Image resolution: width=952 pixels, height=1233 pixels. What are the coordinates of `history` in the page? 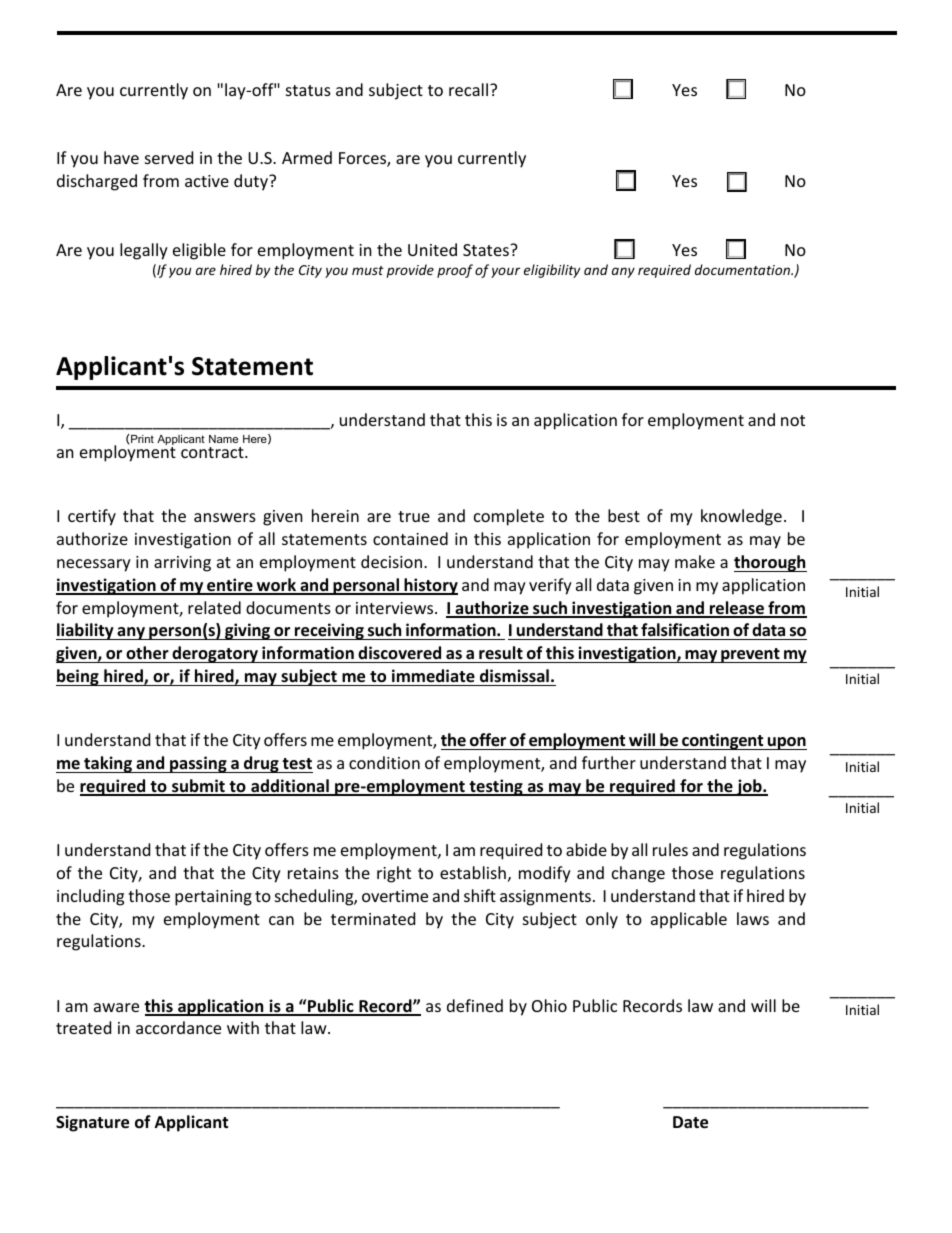 It's located at (430, 586).
